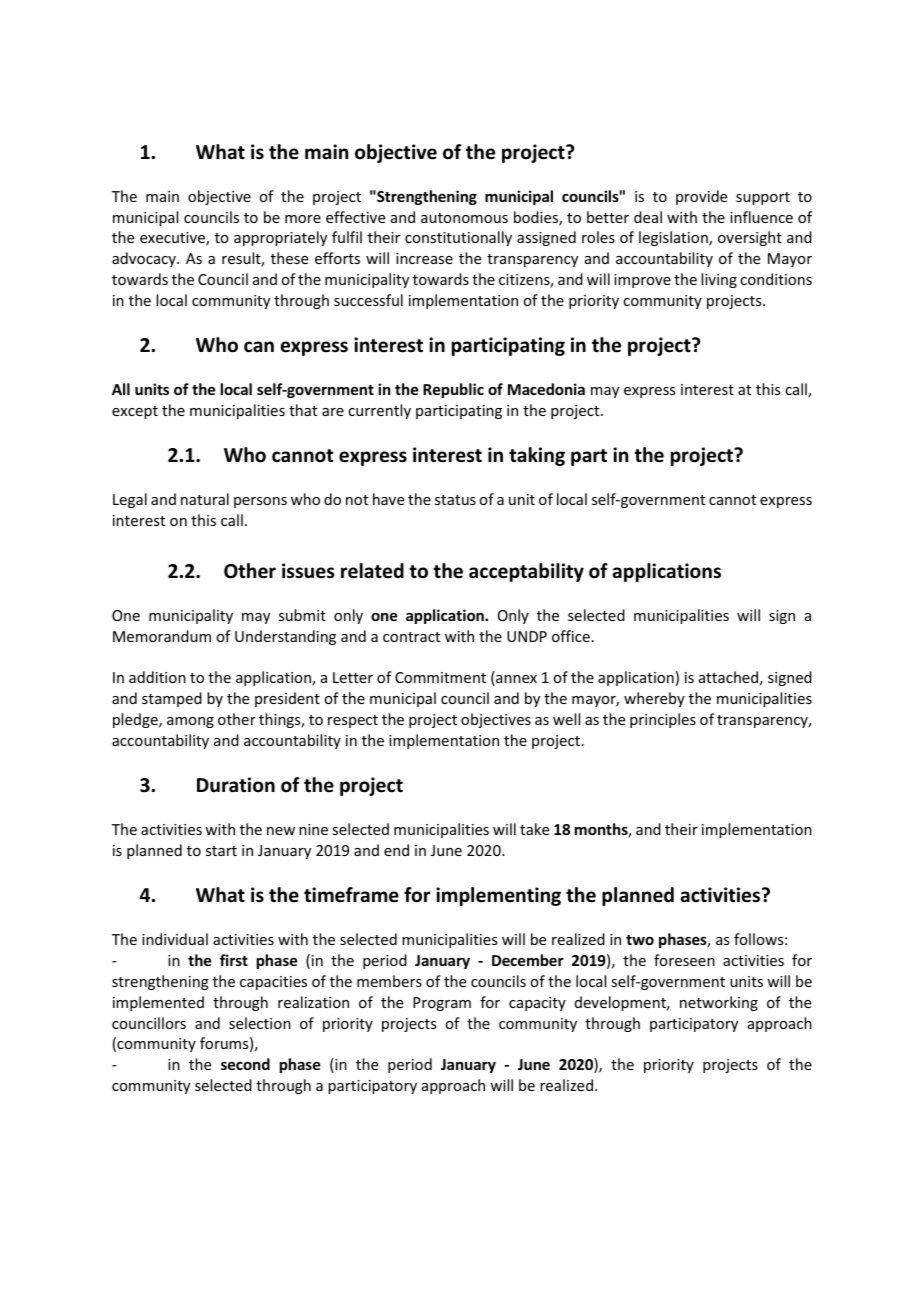 The image size is (924, 1308). I want to click on principles, so click(663, 720).
